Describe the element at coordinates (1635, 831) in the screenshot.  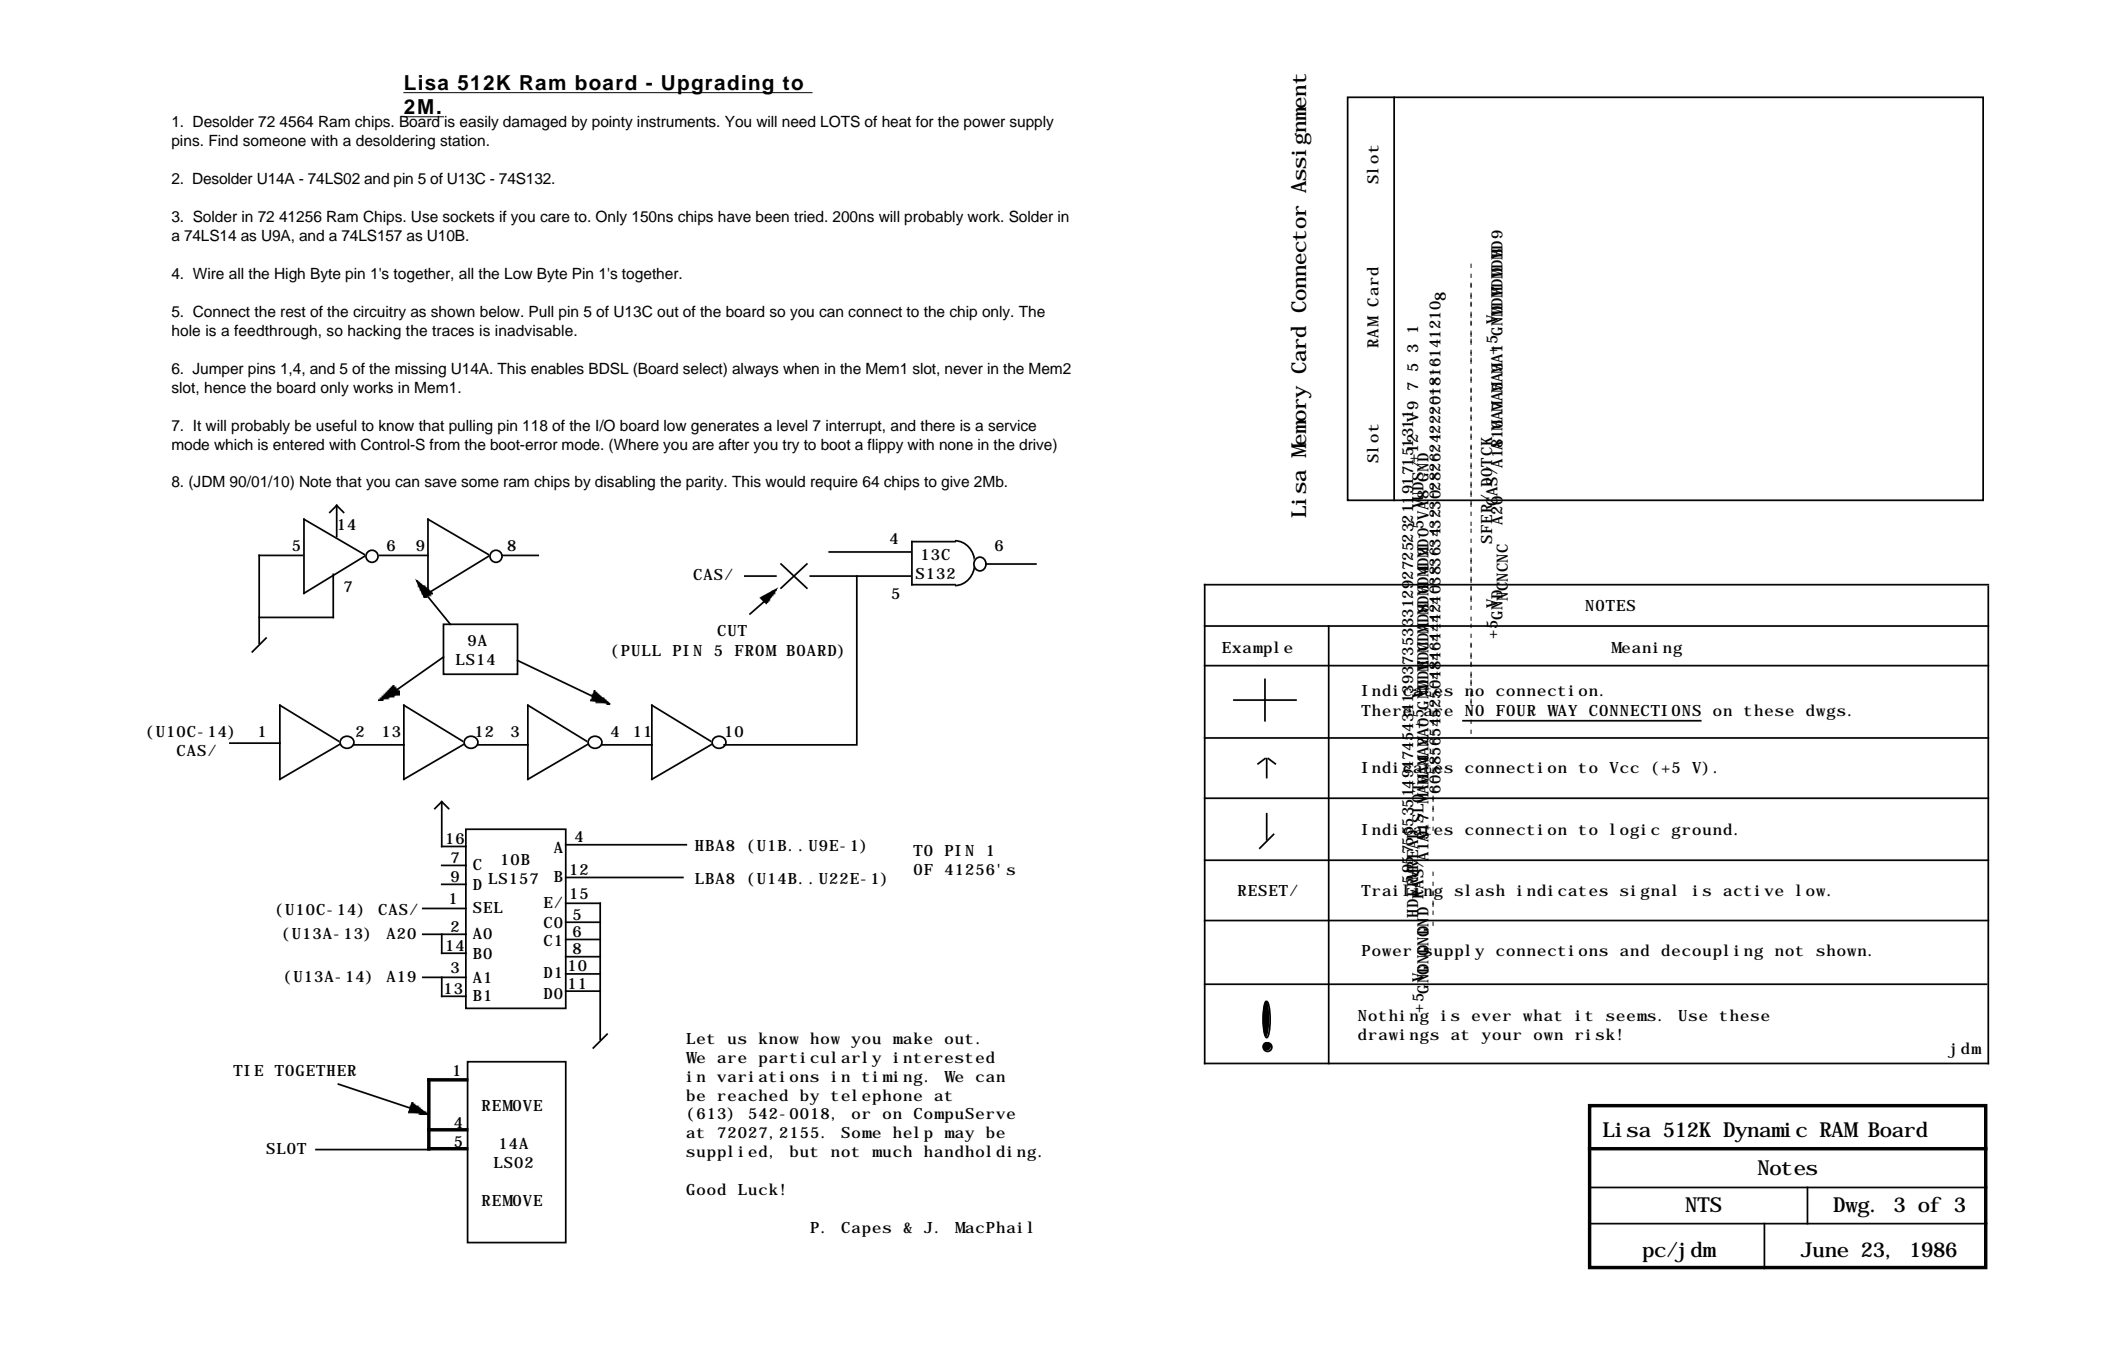
I see `logic` at that location.
